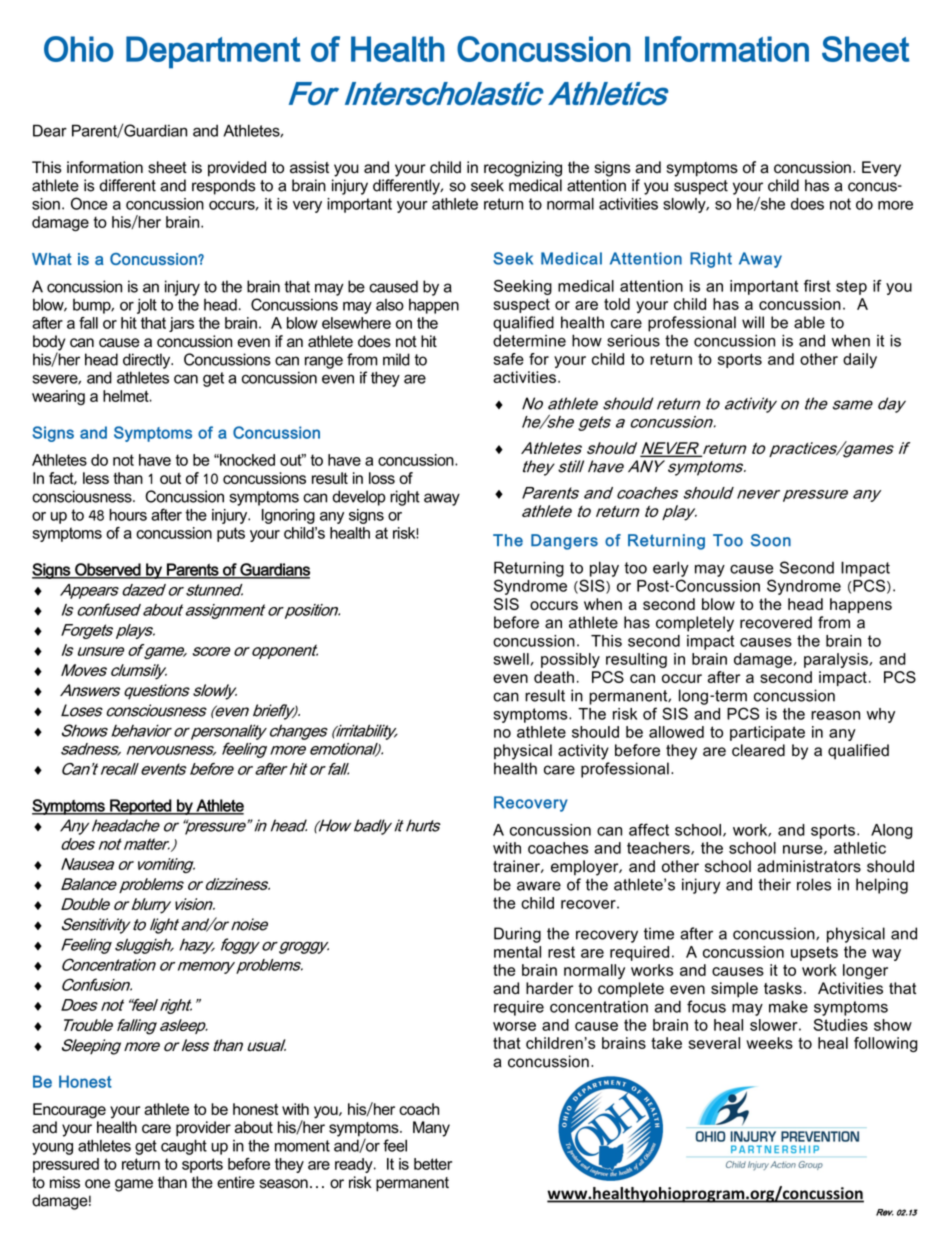 The width and height of the image is (952, 1233). Describe the element at coordinates (433, 1164) in the image. I see `better` at that location.
